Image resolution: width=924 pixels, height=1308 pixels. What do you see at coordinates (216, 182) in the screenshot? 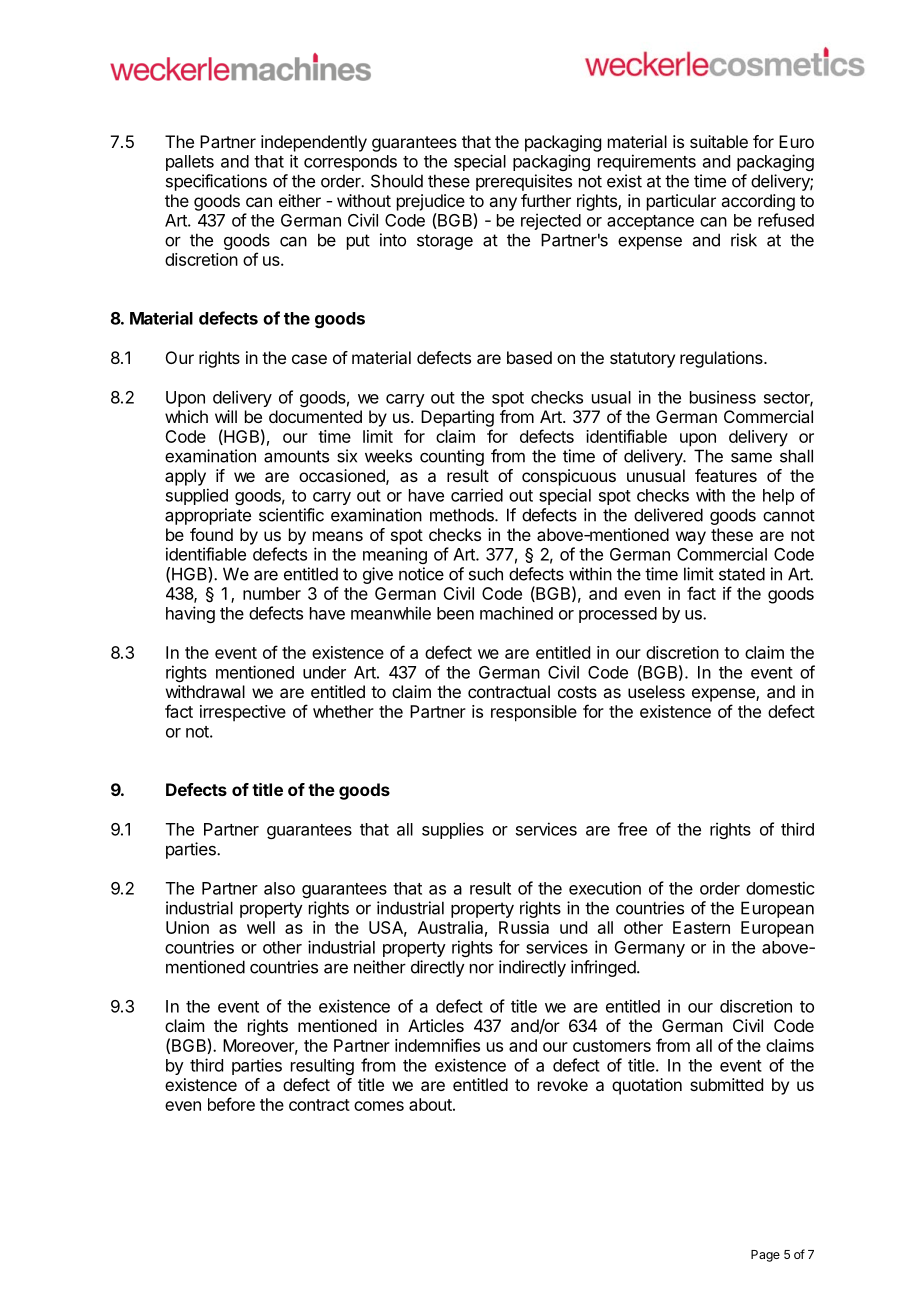
I see `specifications` at bounding box center [216, 182].
